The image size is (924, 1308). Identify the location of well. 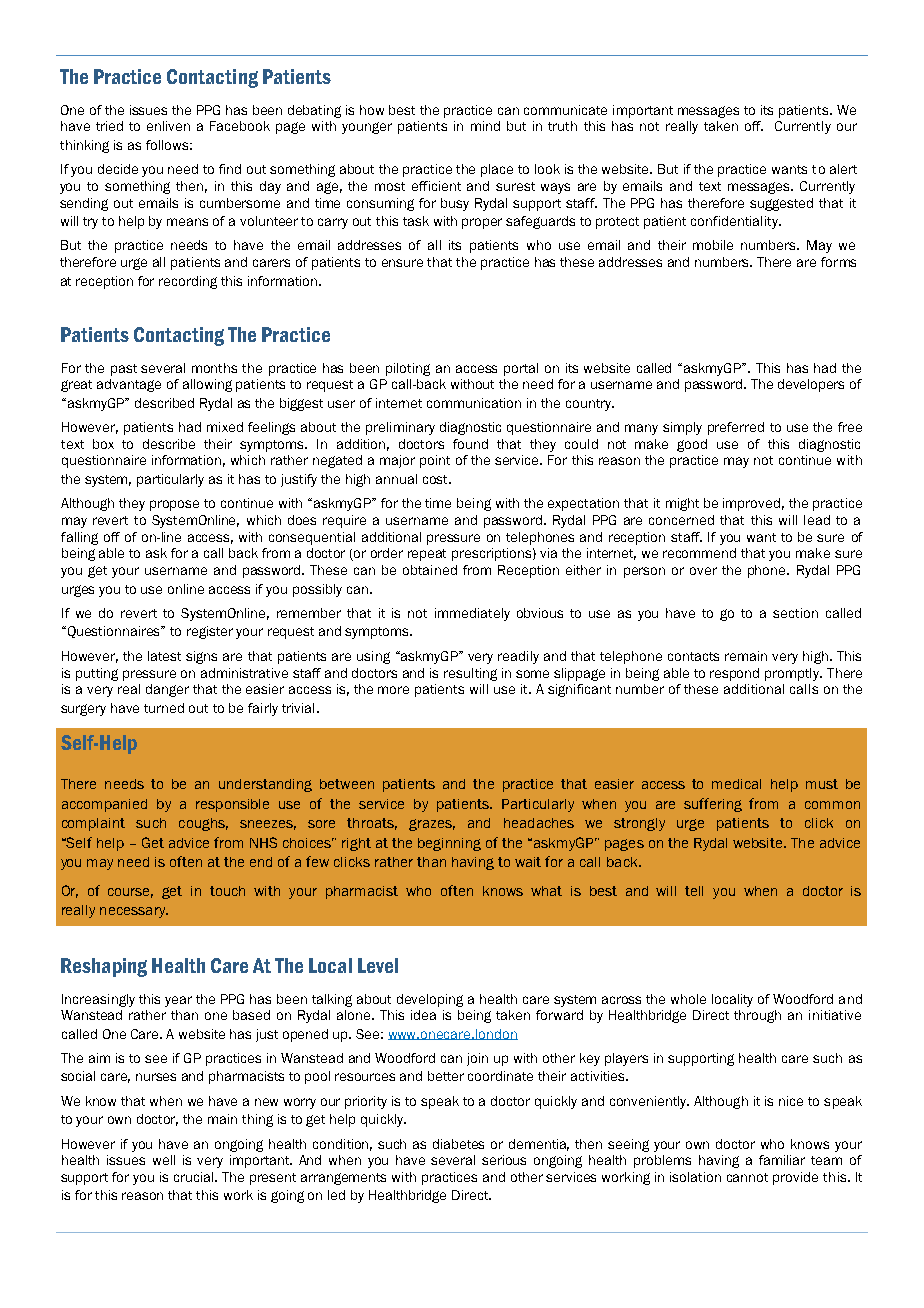
(164, 1160).
